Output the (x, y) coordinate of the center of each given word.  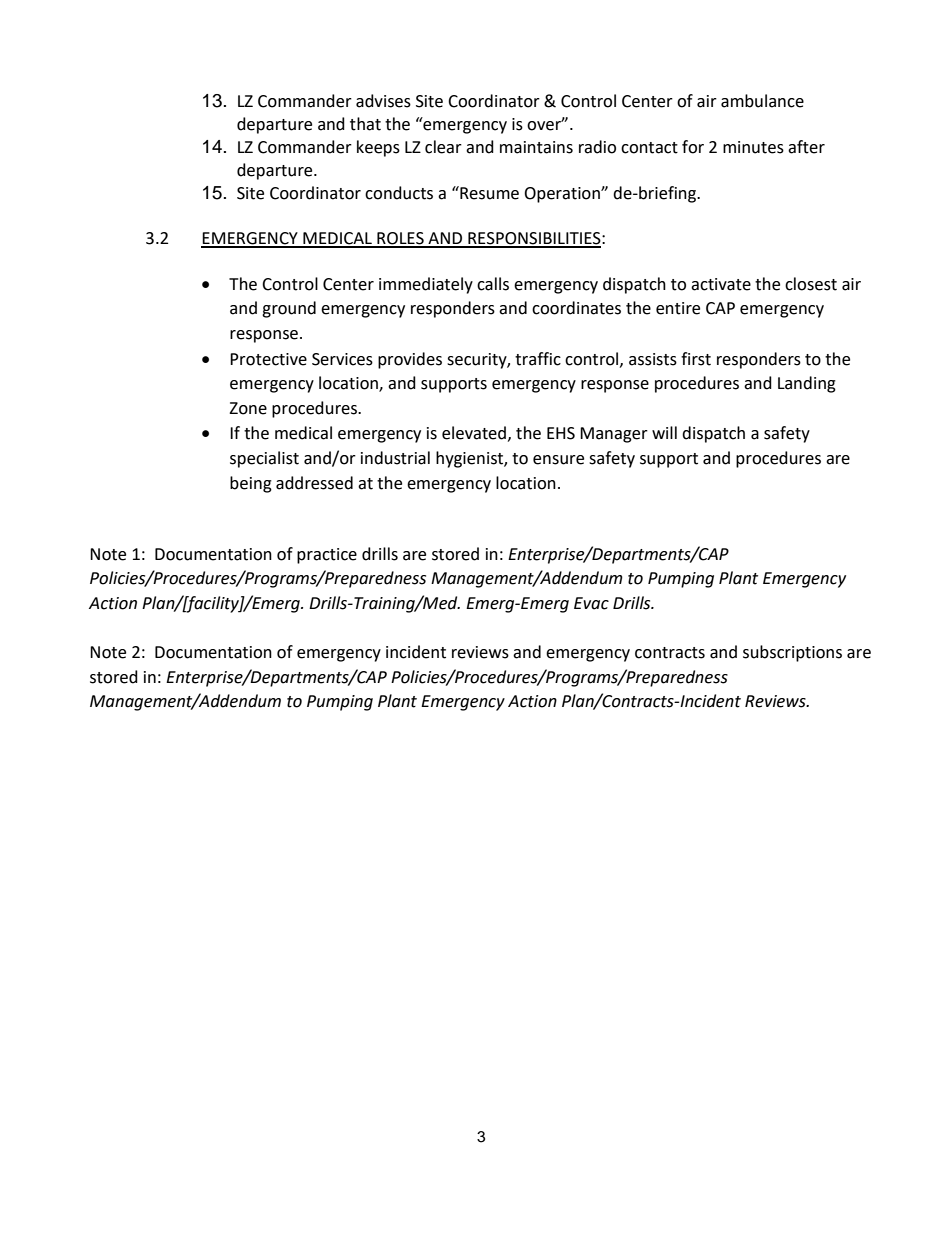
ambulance (762, 101)
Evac (591, 603)
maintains (536, 147)
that (365, 124)
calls (493, 284)
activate (721, 284)
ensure (558, 460)
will (664, 432)
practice (327, 556)
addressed (314, 483)
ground (289, 309)
